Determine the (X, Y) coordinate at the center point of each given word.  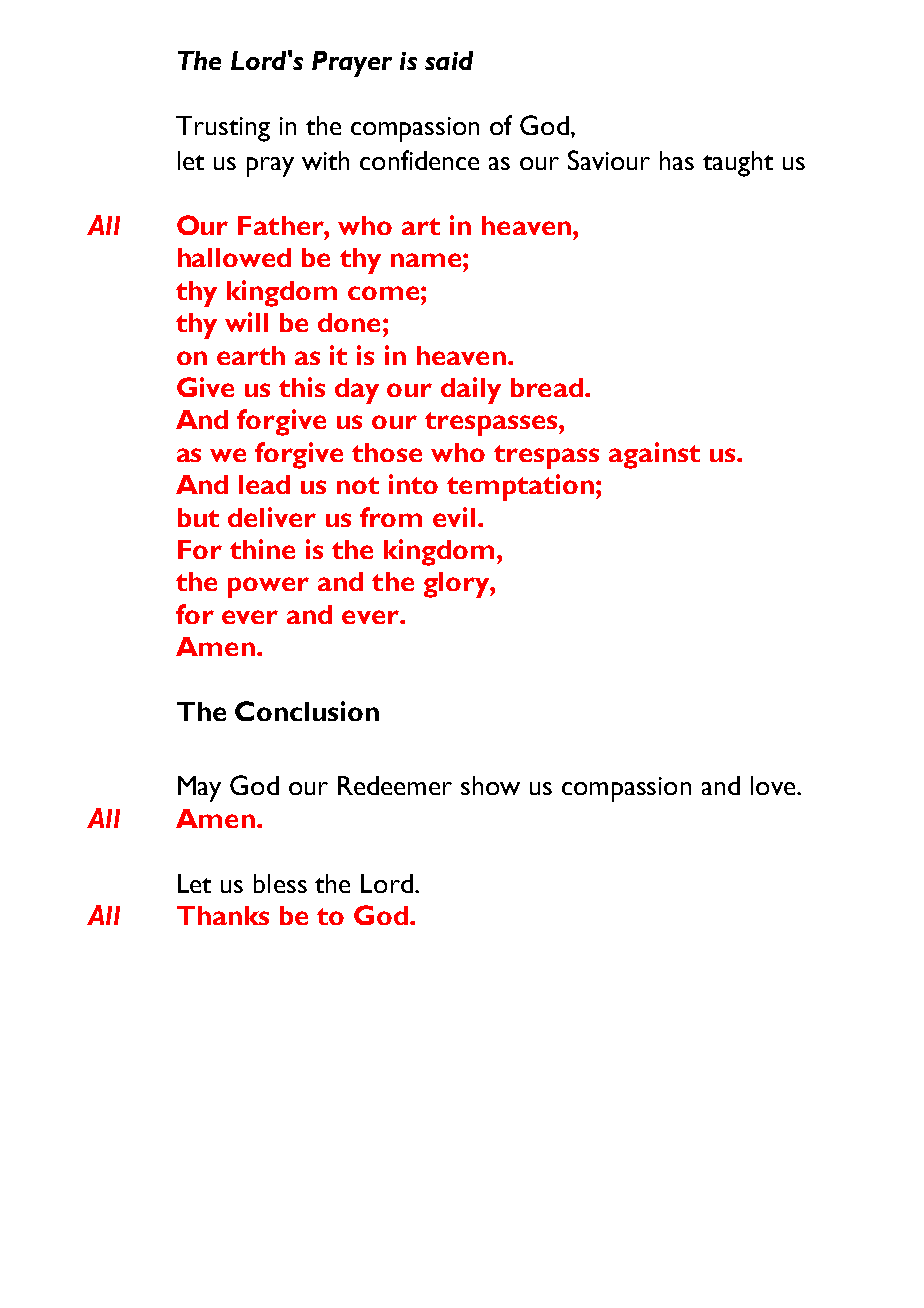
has (677, 160)
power (268, 587)
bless (280, 883)
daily (471, 390)
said (449, 60)
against (654, 455)
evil (454, 517)
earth (251, 355)
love (774, 785)
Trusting (223, 129)
